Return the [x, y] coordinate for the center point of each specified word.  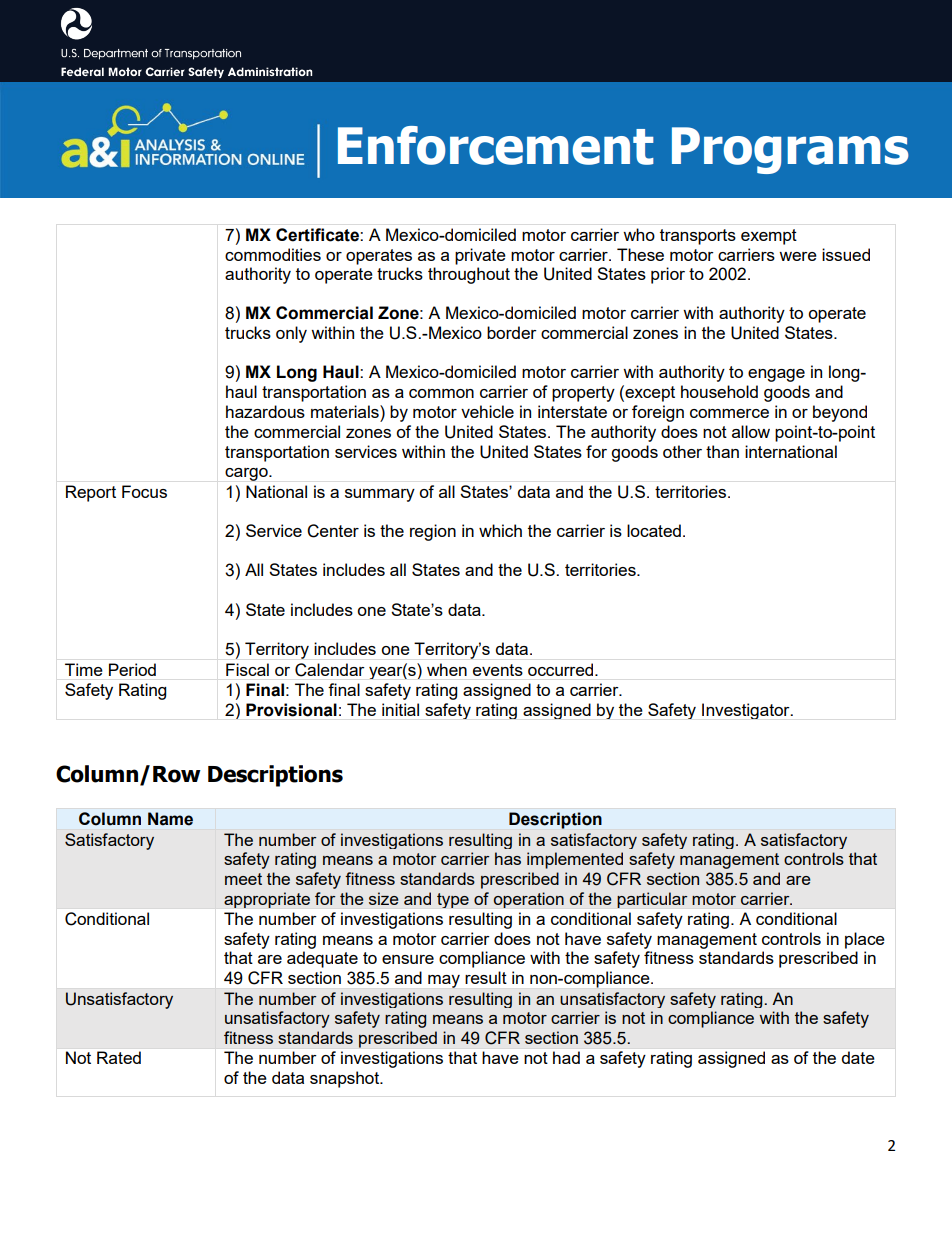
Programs [790, 150]
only [291, 334]
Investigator [747, 711]
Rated [119, 1057]
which [500, 530]
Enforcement [496, 145]
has [508, 858]
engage [776, 375]
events [498, 670]
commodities [273, 254]
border [512, 332]
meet [243, 879]
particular [652, 900]
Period [132, 669]
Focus [144, 491]
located [654, 530]
